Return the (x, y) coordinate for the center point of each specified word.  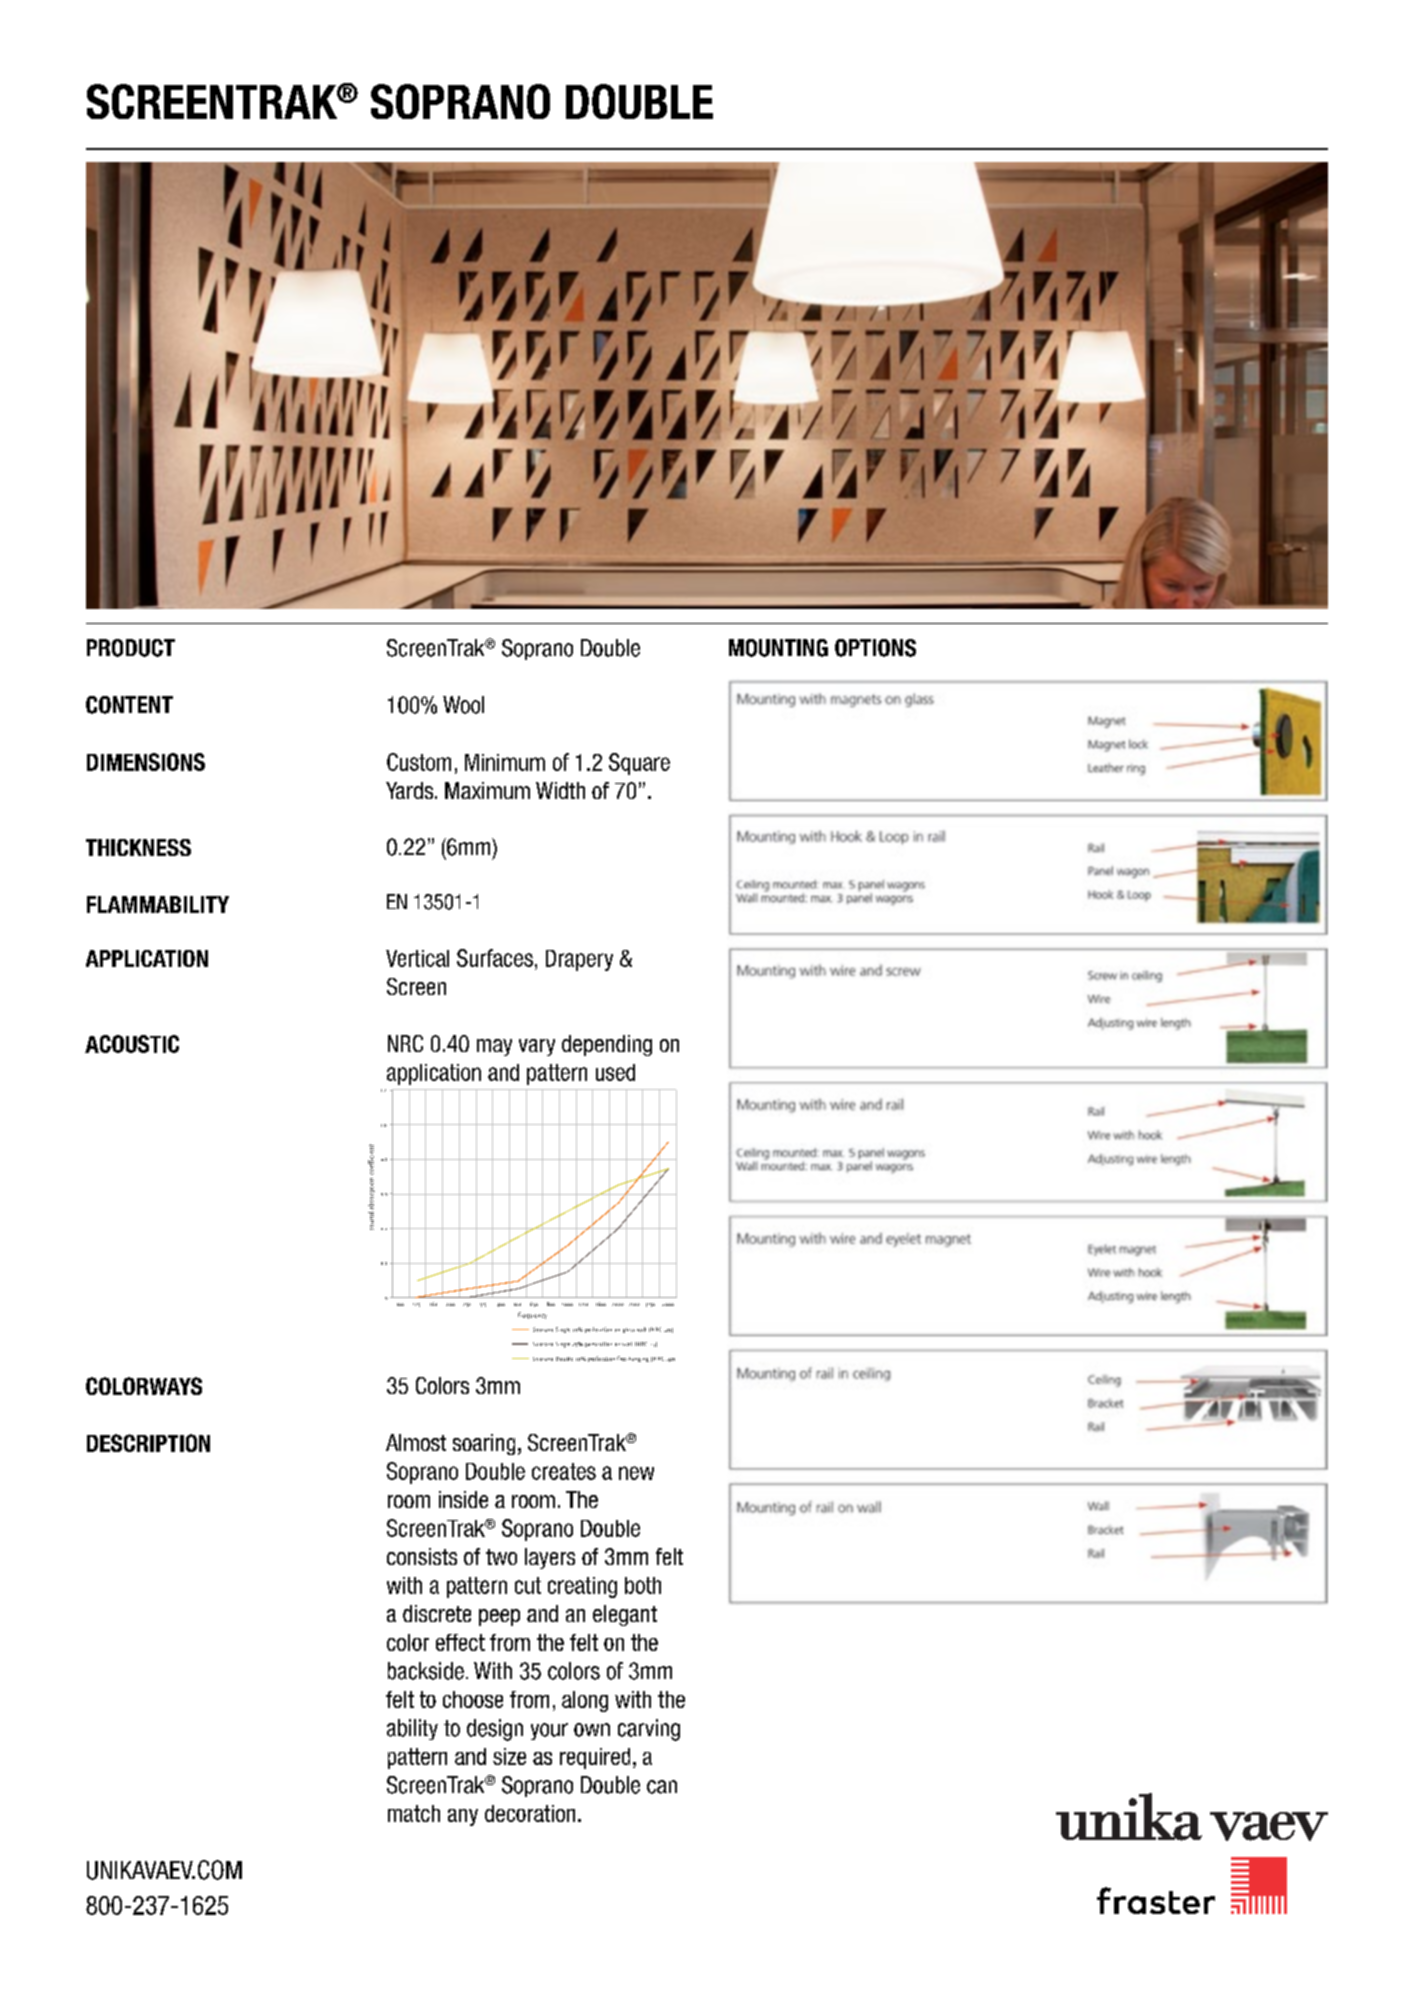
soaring (484, 1444)
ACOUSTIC (132, 1044)
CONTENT (129, 705)
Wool (463, 705)
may (494, 1047)
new (636, 1473)
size (509, 1756)
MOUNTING (778, 648)
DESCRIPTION (148, 1443)
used (615, 1072)
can (662, 1787)
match (414, 1813)
